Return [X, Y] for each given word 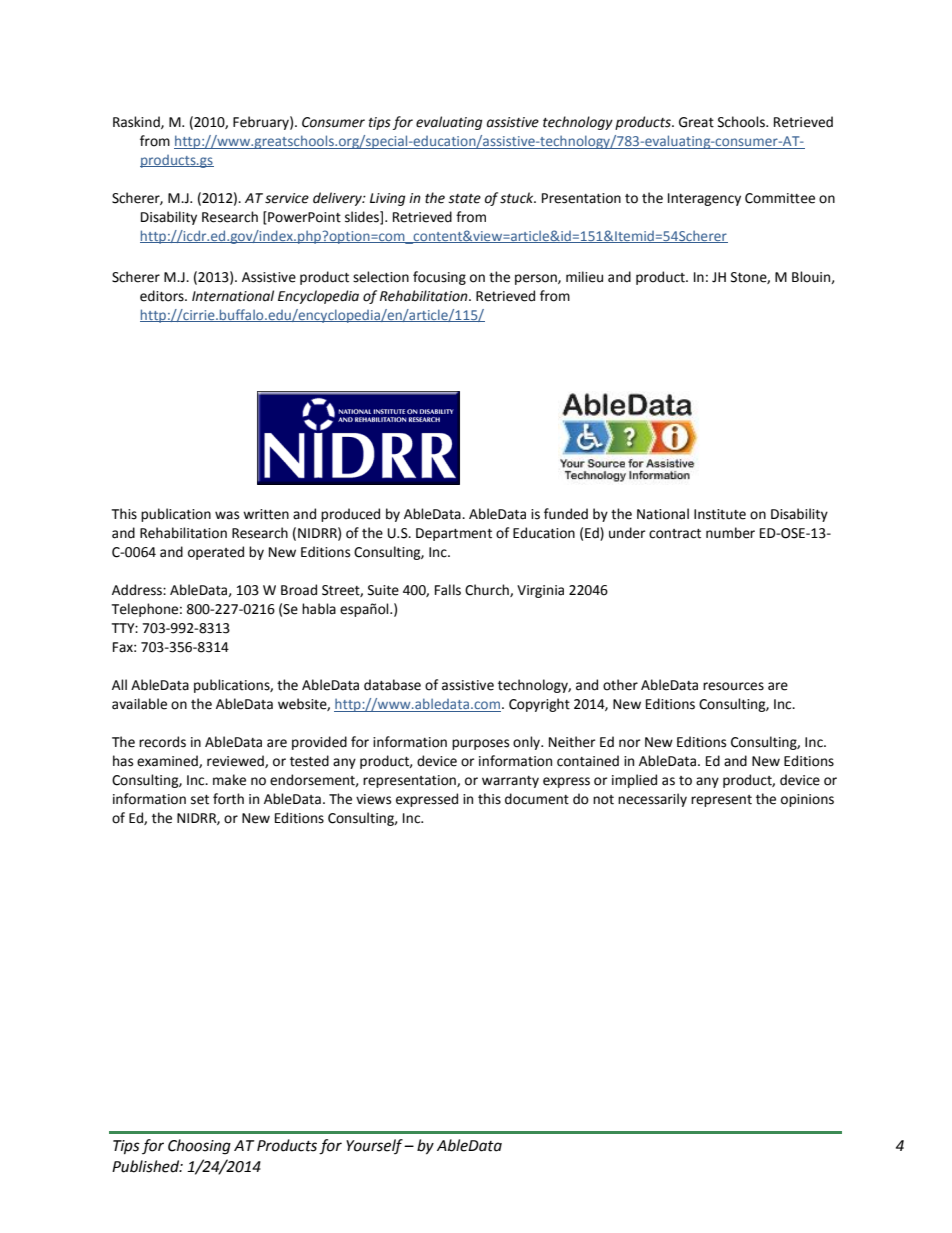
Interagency [704, 199]
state [464, 199]
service [287, 198]
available [139, 704]
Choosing [199, 1147]
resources [733, 686]
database [392, 685]
